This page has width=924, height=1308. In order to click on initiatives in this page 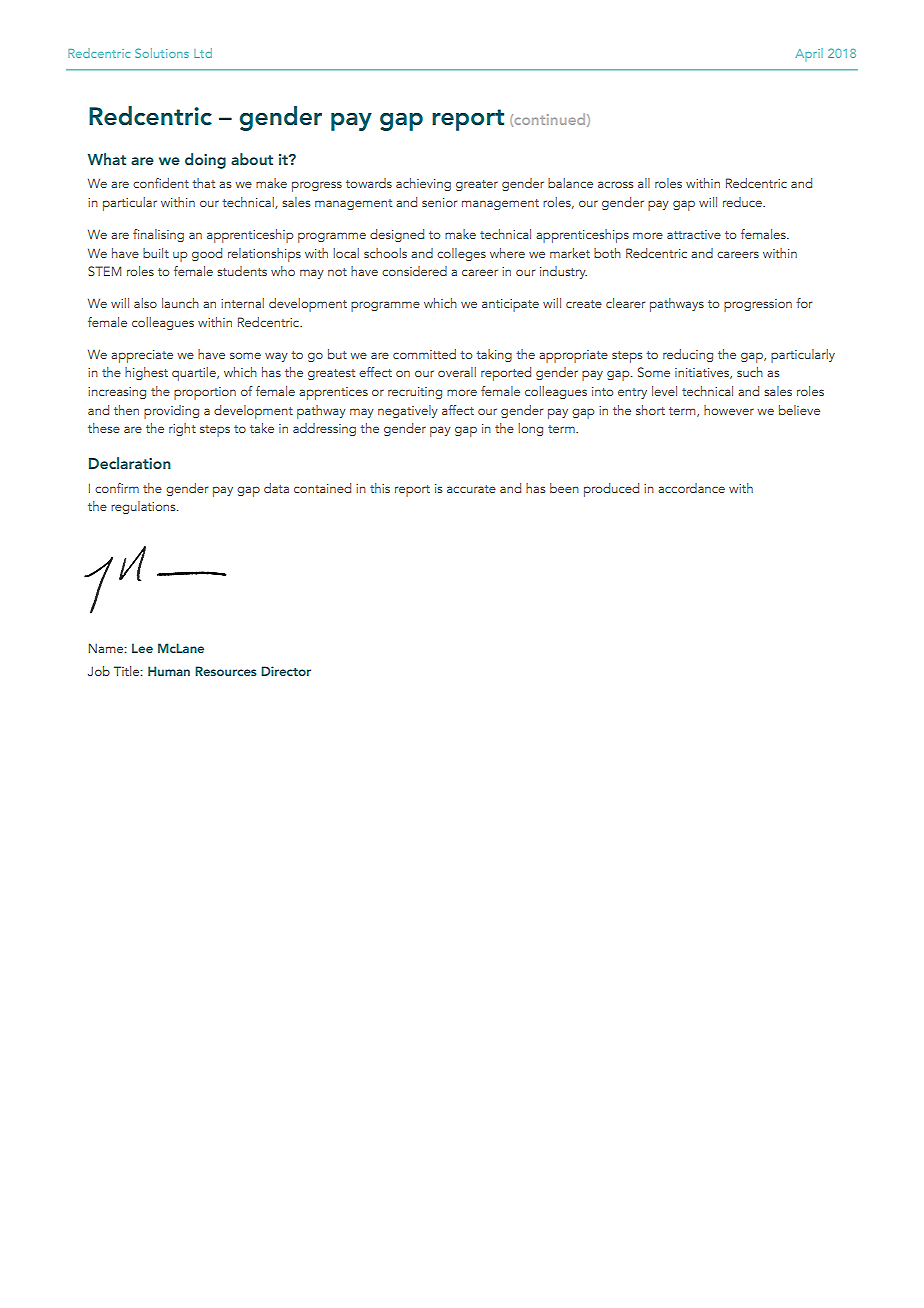, I will do `click(703, 373)`.
